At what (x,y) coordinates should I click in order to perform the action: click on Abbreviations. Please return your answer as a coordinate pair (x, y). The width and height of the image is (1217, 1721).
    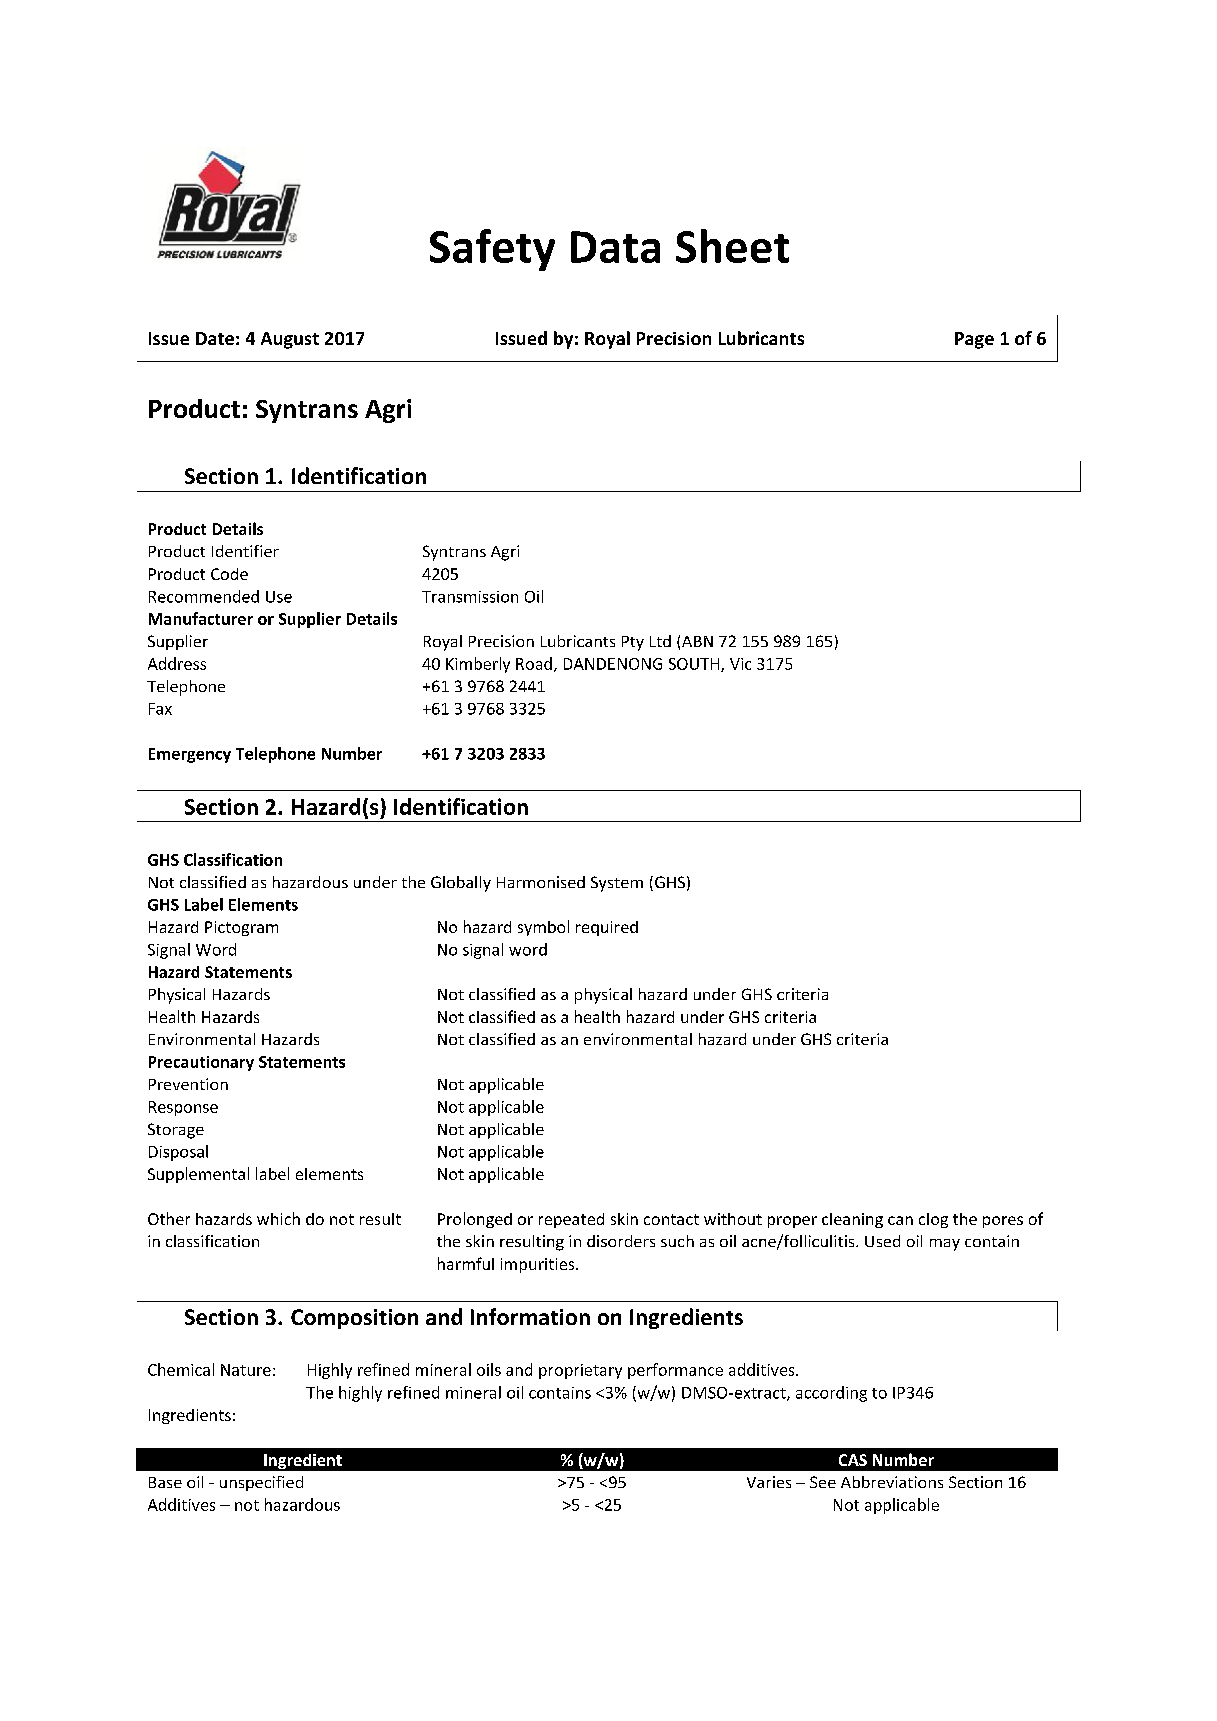
    Looking at the image, I should click on (892, 1482).
